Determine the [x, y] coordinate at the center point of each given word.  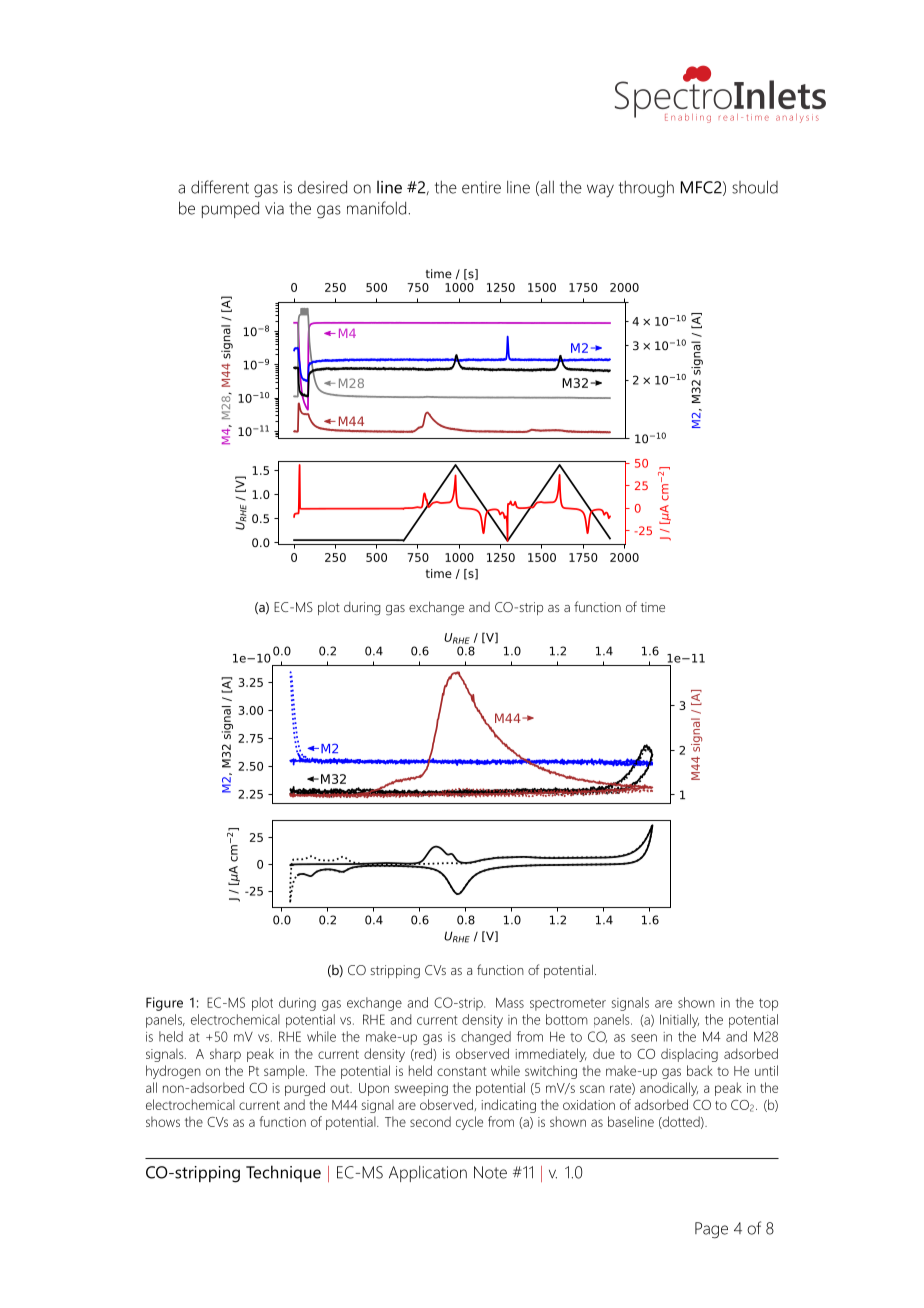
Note [490, 1172]
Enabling [688, 118]
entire [481, 187]
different [220, 187]
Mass [510, 1003]
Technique [283, 1173]
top [768, 1004]
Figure [164, 1004]
